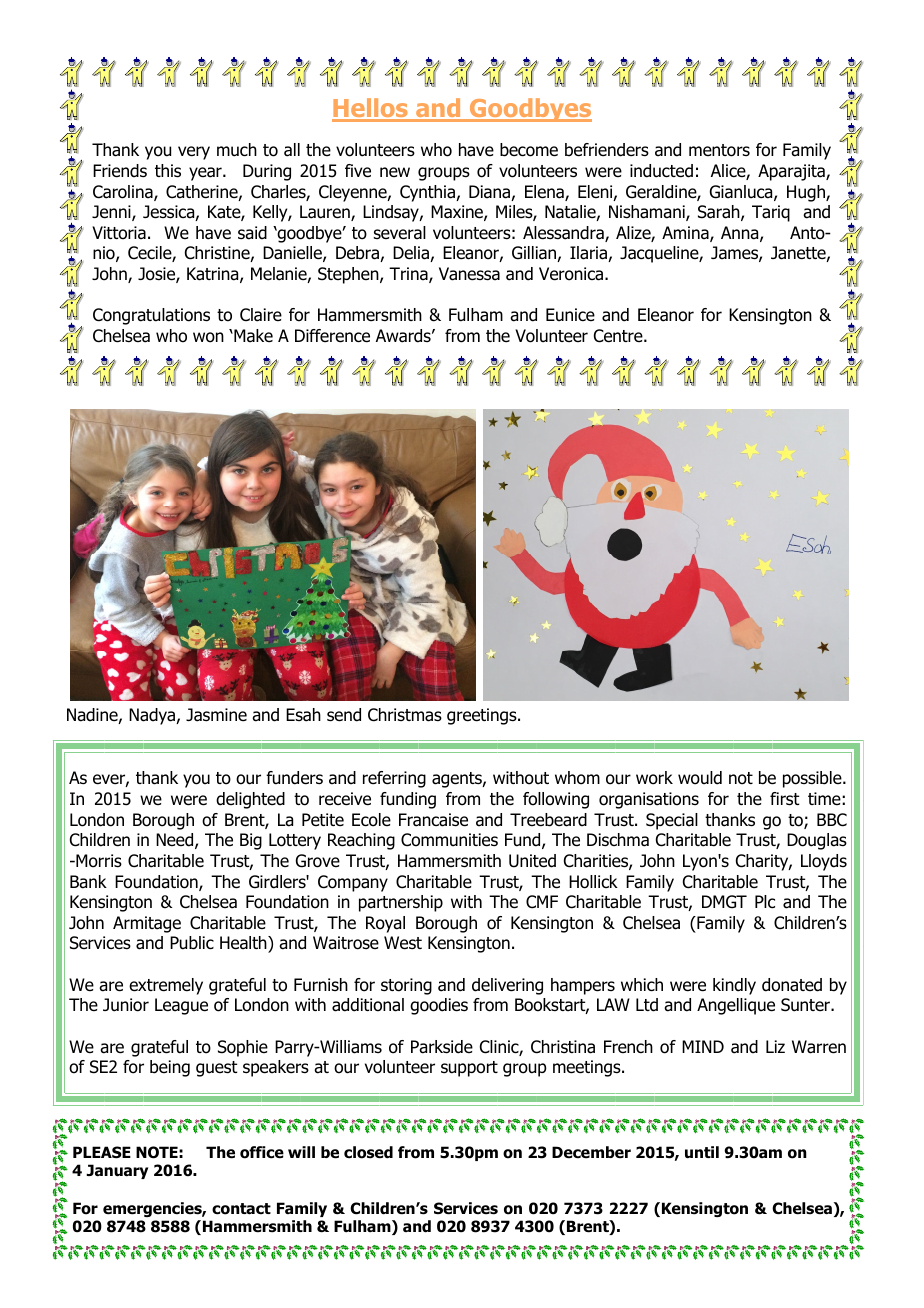 The height and width of the page is (1308, 924). Describe the element at coordinates (403, 943) in the page. I see `West` at that location.
